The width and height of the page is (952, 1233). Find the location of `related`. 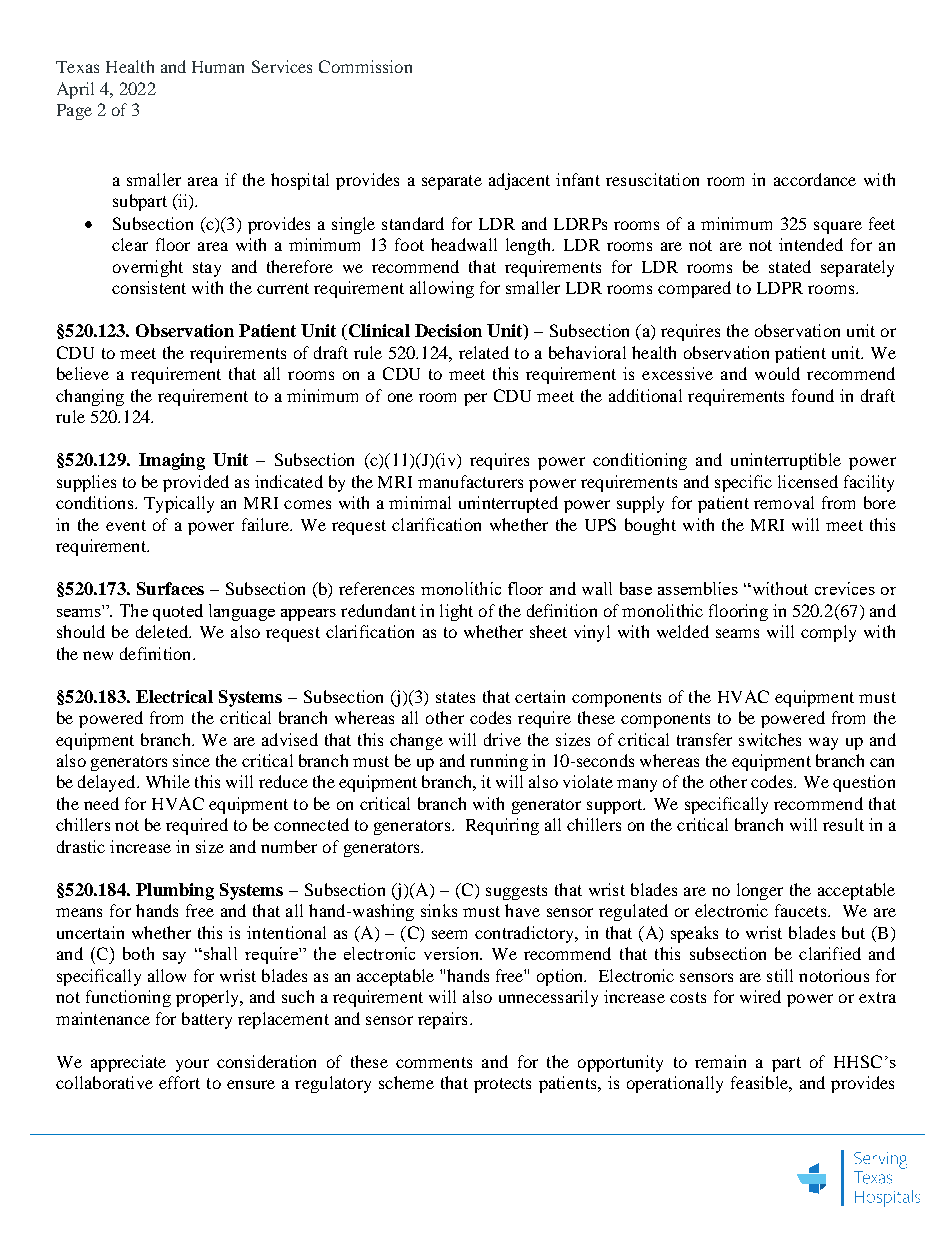

related is located at coordinates (484, 352).
